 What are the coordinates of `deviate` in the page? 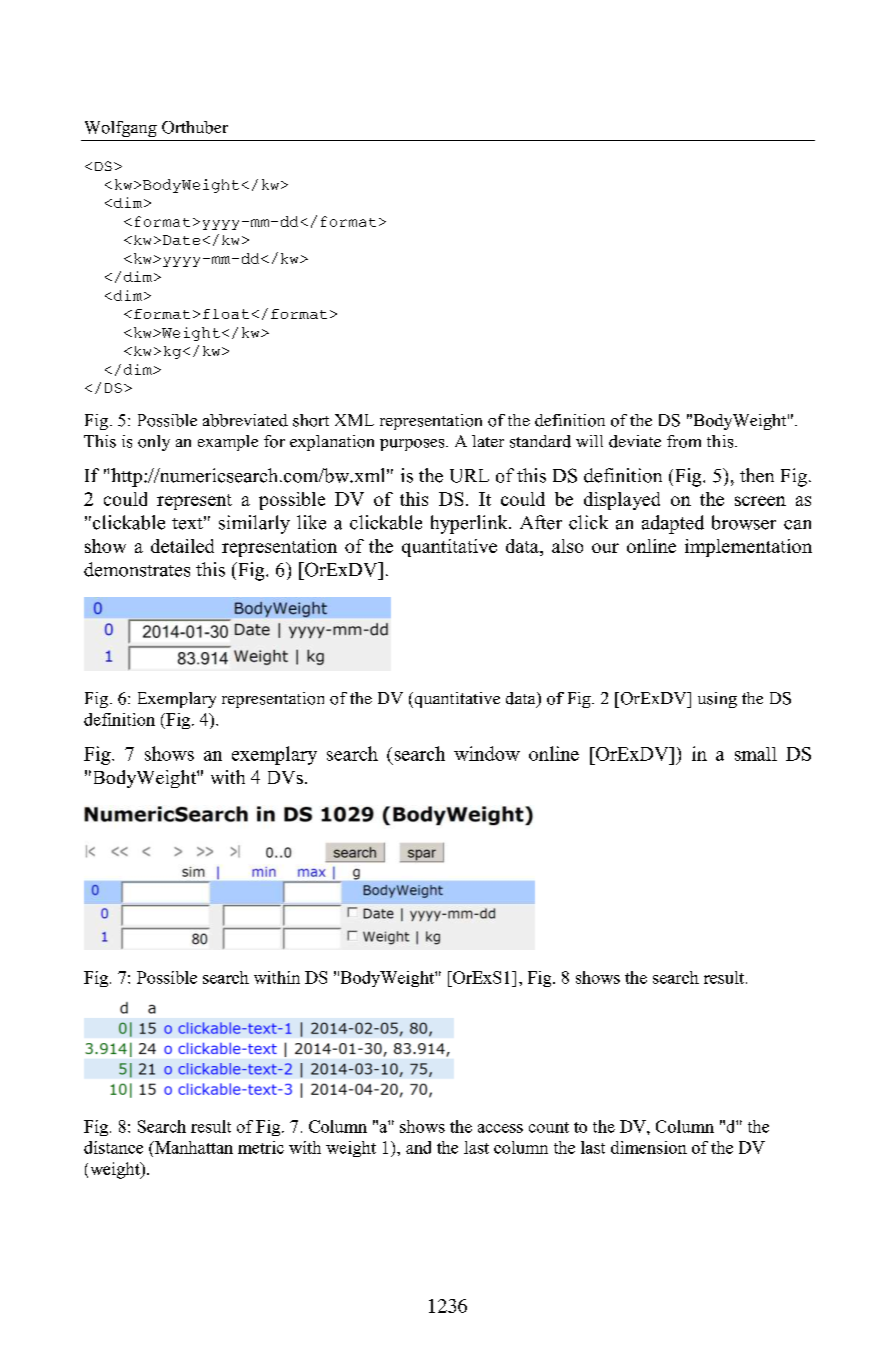 It's located at (635, 441).
